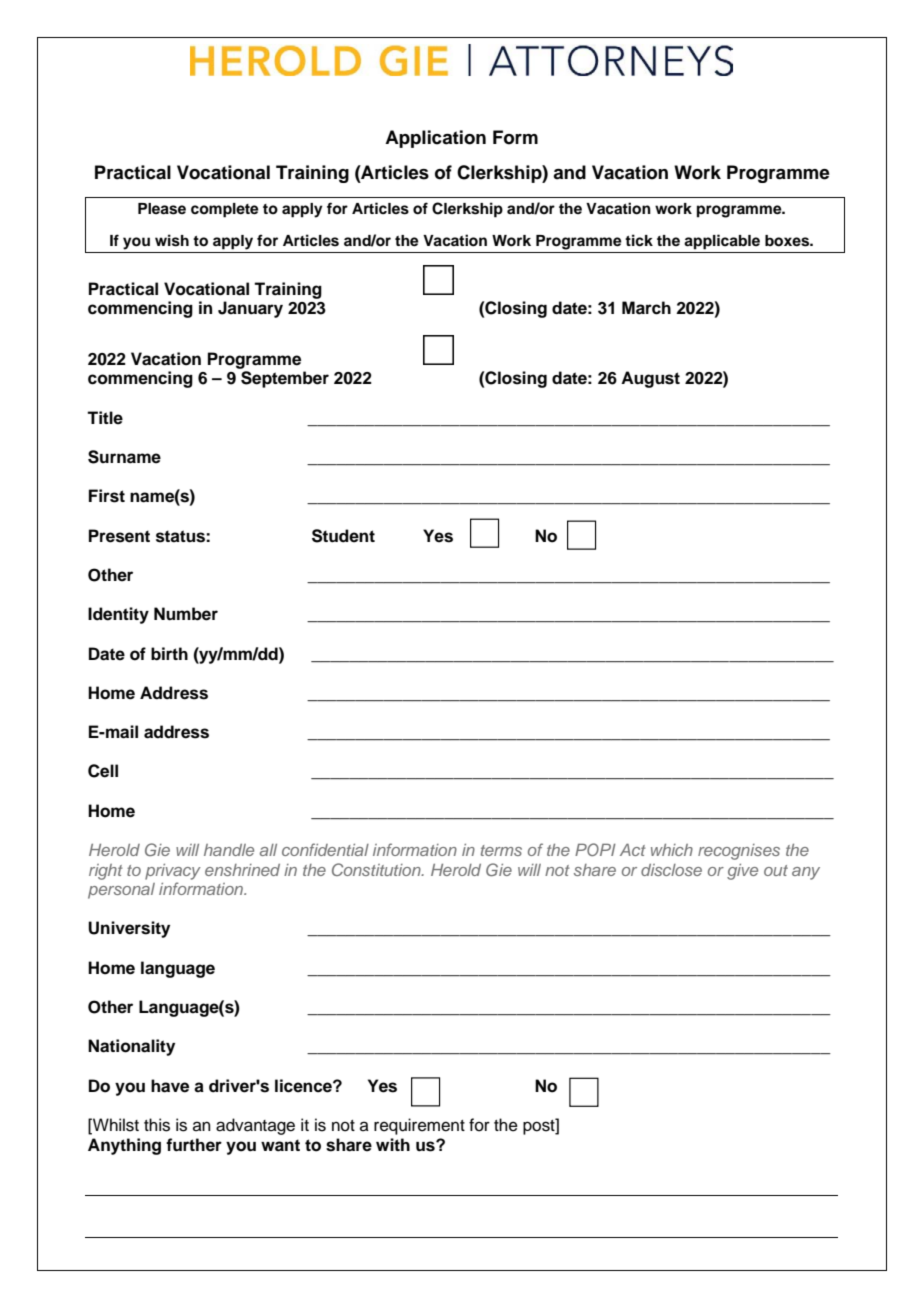 This screenshot has width=924, height=1308. Describe the element at coordinates (501, 850) in the screenshot. I see `terms` at that location.
